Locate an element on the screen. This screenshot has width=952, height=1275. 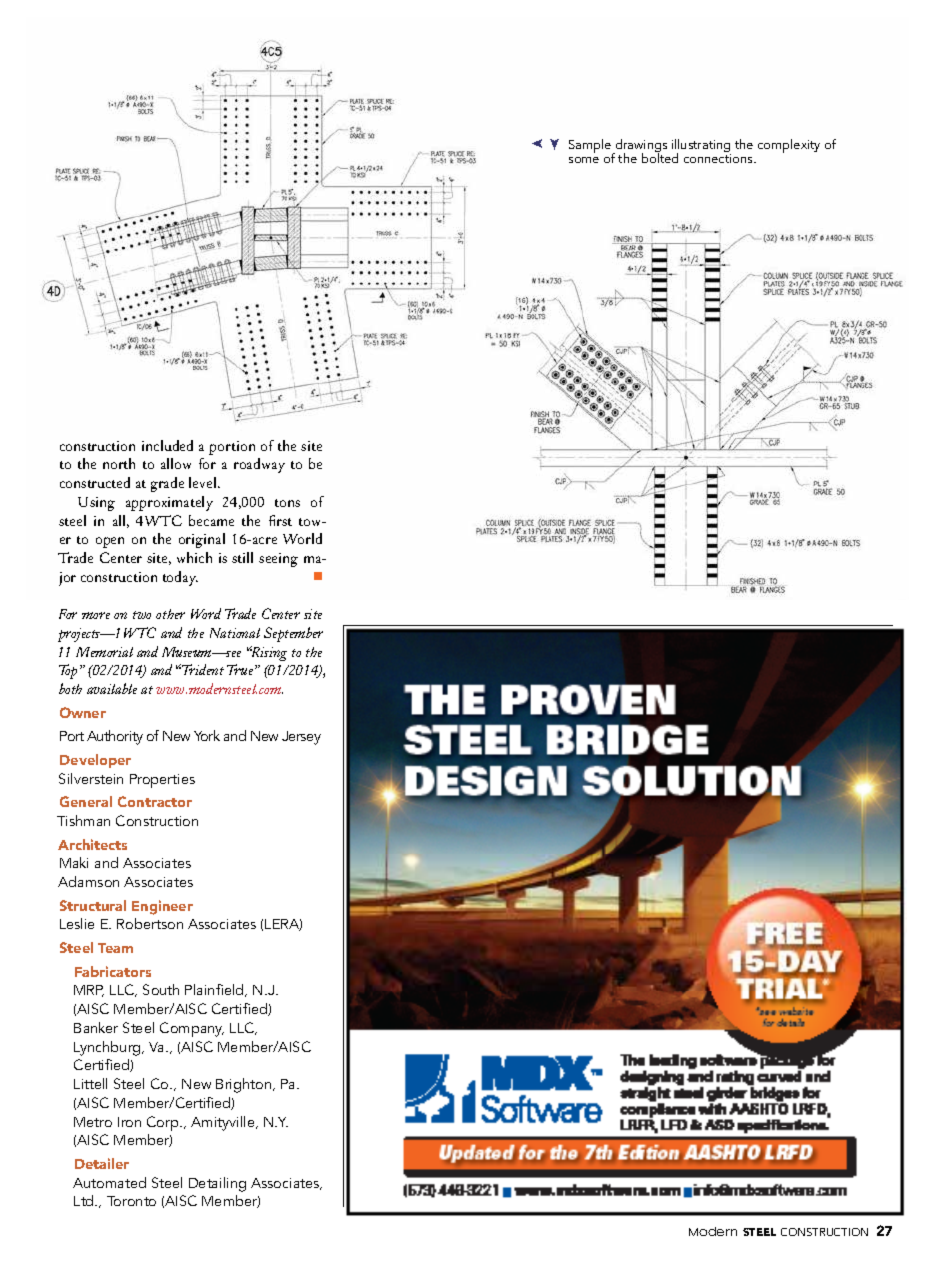
Brighton is located at coordinates (243, 1085).
